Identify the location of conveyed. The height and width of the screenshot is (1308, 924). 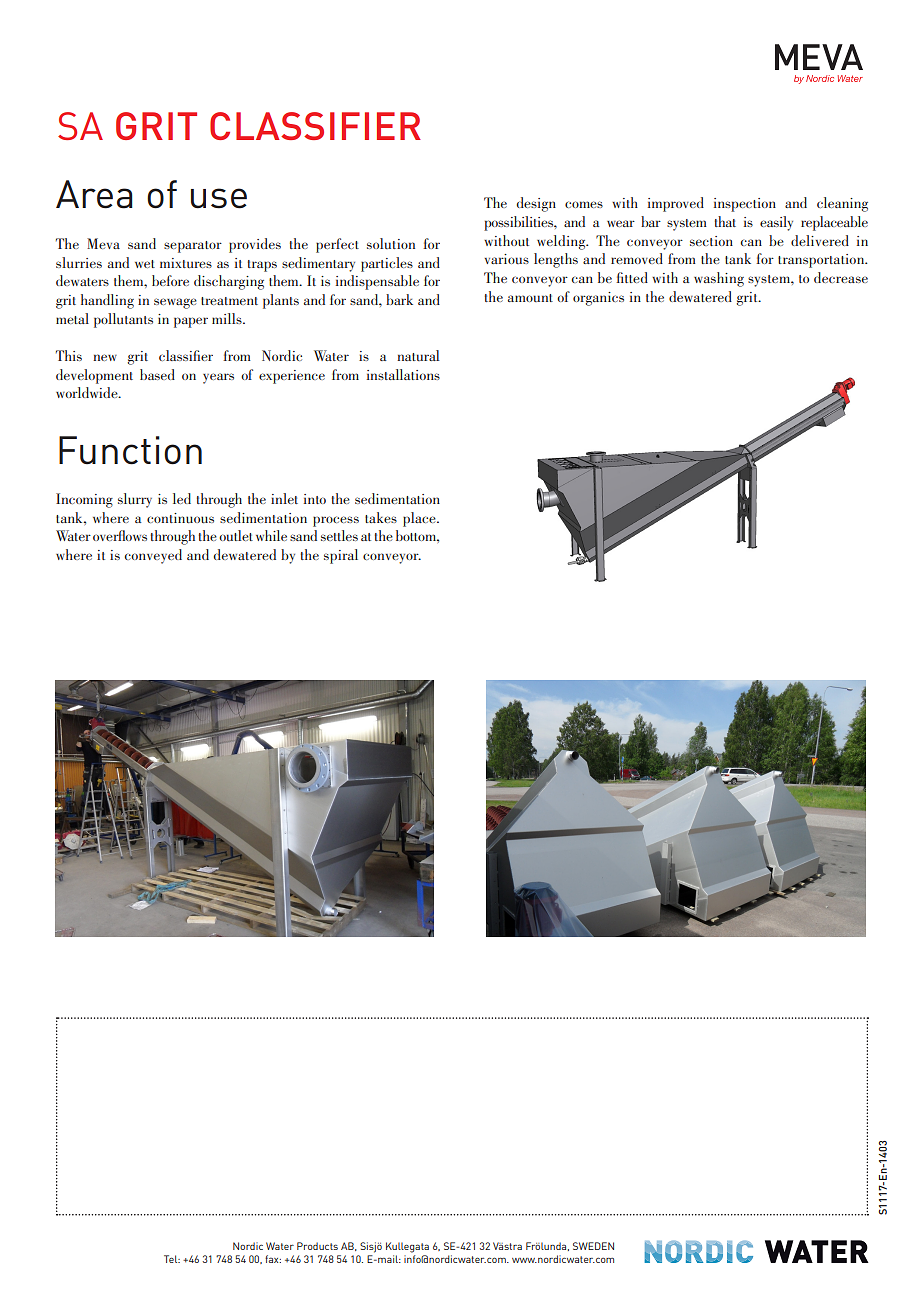
(153, 556).
